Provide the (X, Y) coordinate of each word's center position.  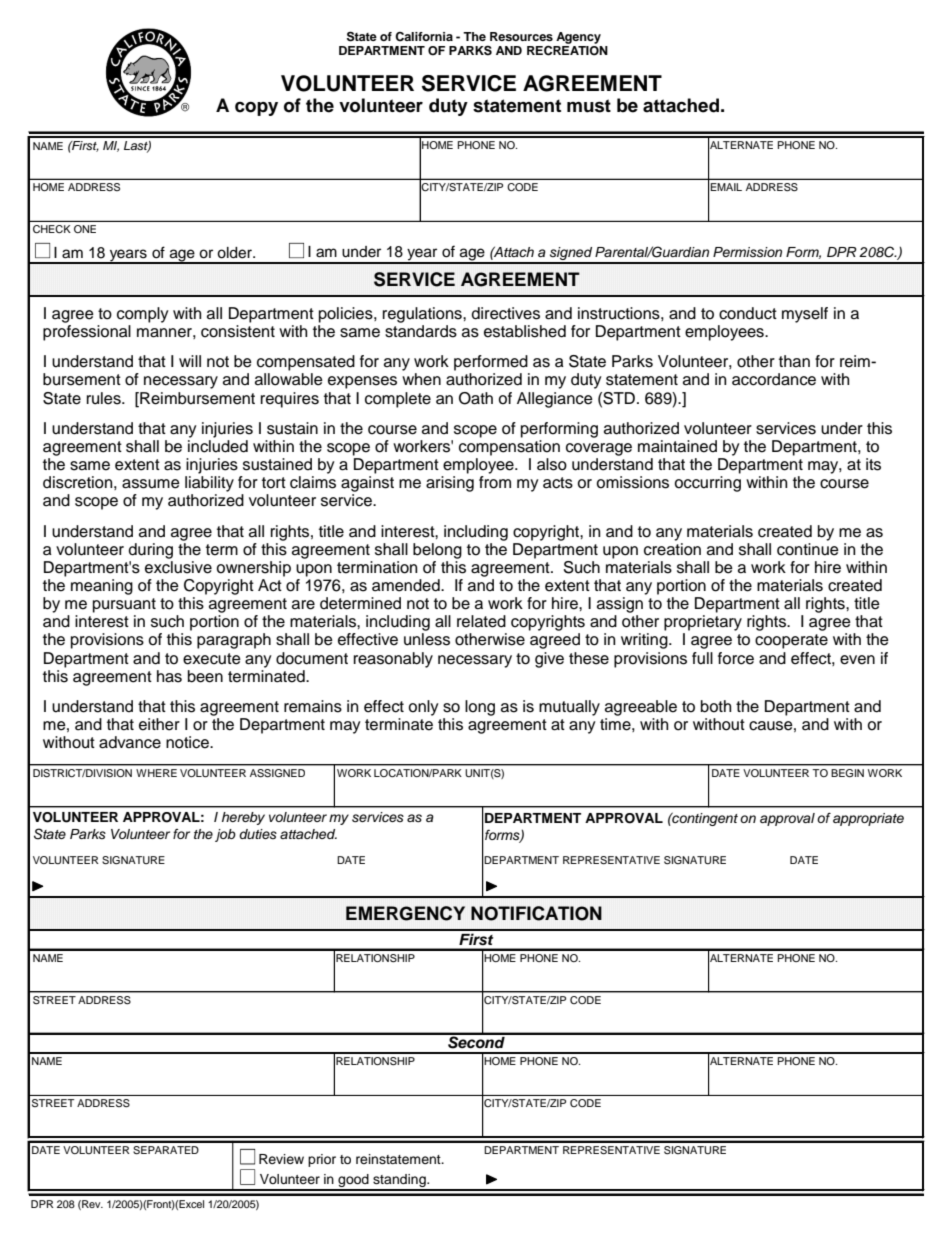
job (225, 835)
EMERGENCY (405, 913)
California (424, 37)
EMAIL (726, 187)
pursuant (124, 605)
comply (143, 315)
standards (421, 331)
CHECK (52, 229)
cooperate (791, 641)
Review (281, 1159)
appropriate (868, 819)
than (794, 361)
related (481, 621)
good (353, 1182)
